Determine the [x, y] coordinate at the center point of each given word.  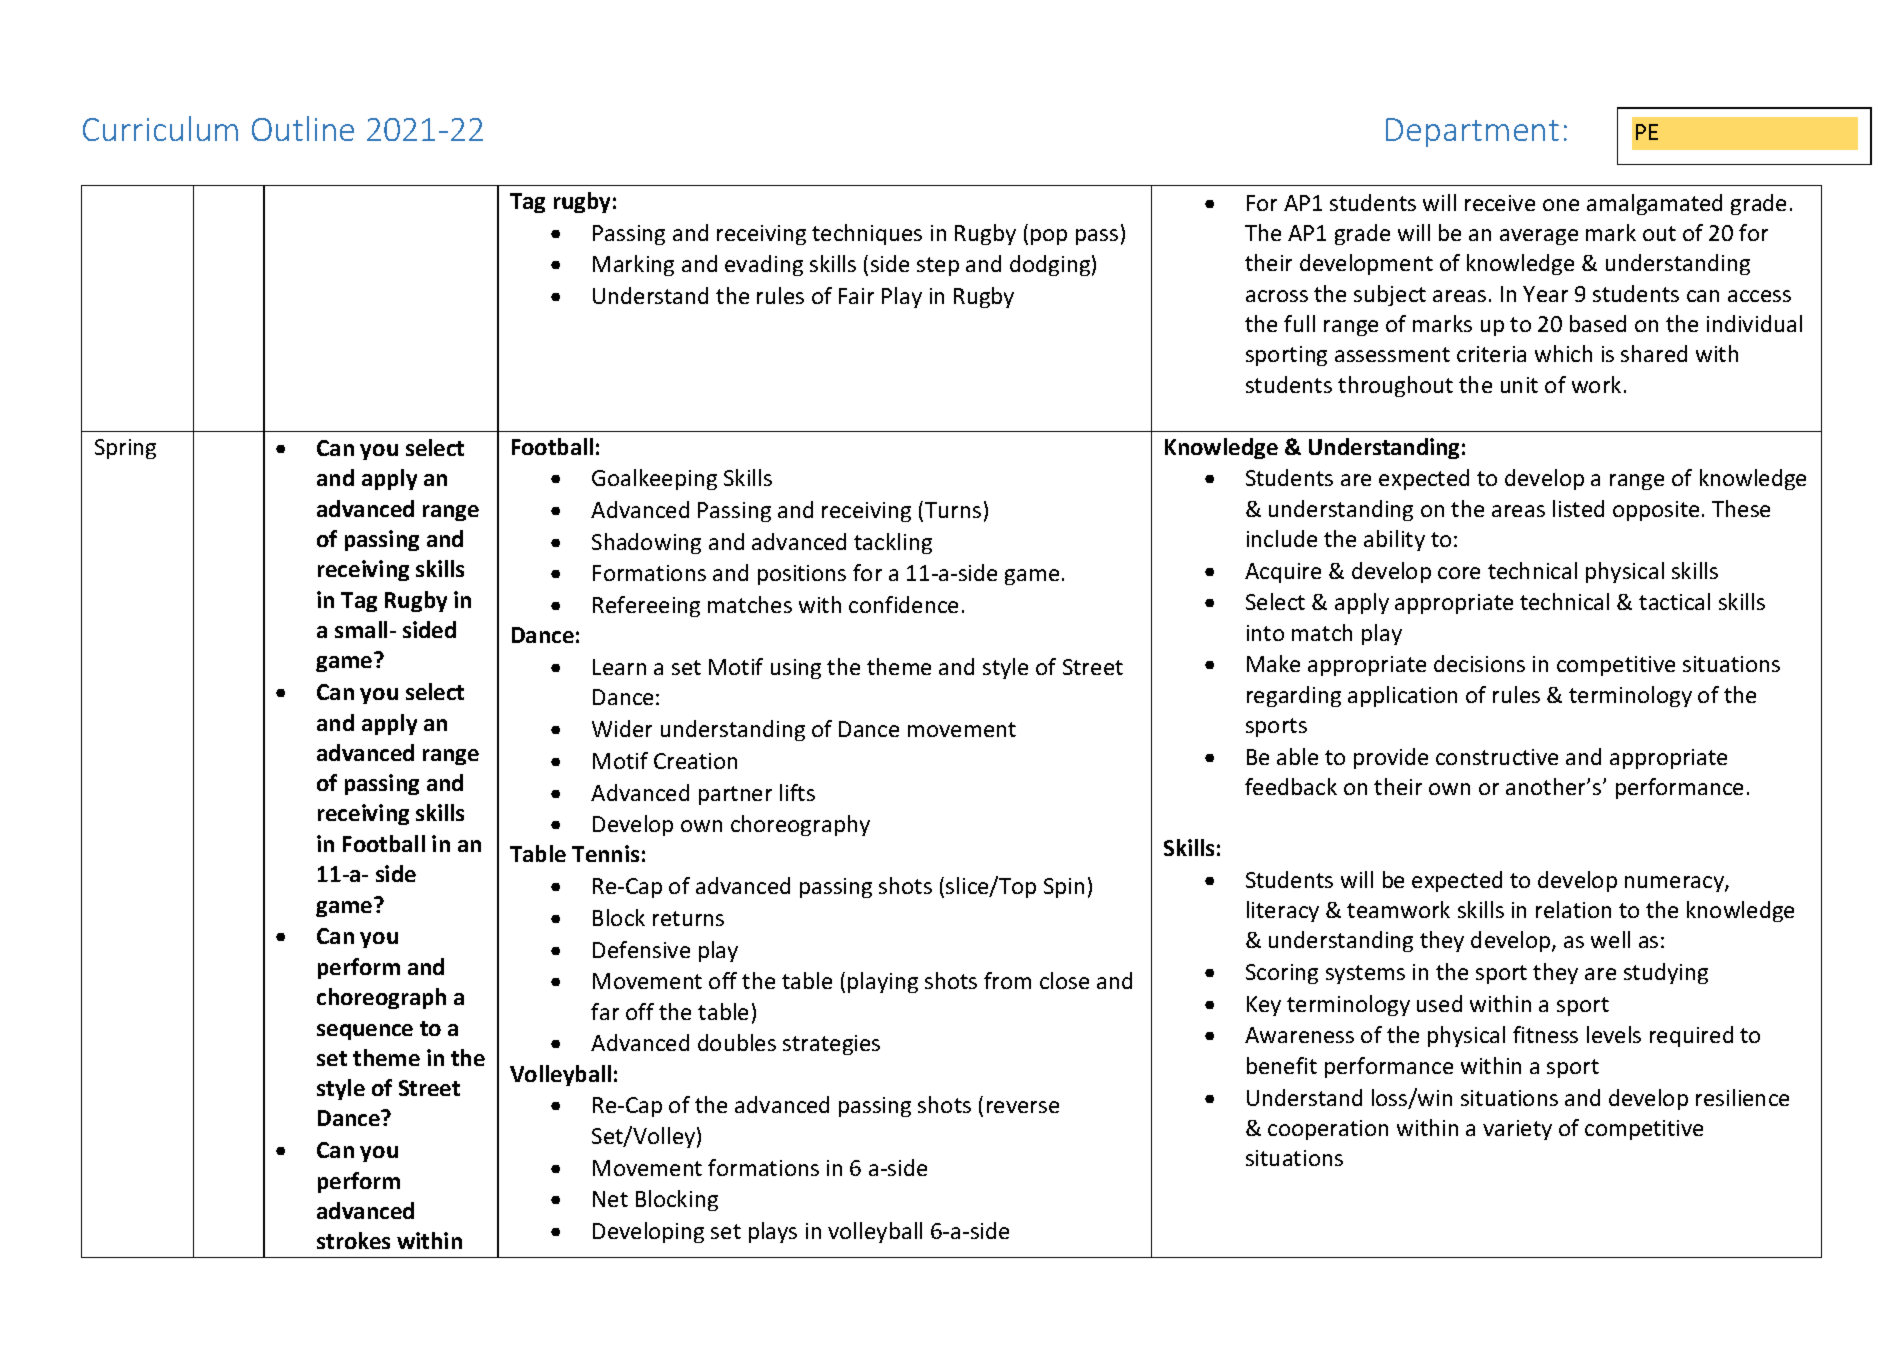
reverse [1023, 1107]
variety [1517, 1130]
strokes [353, 1240]
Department [1472, 132]
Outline [303, 128]
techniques [867, 234]
